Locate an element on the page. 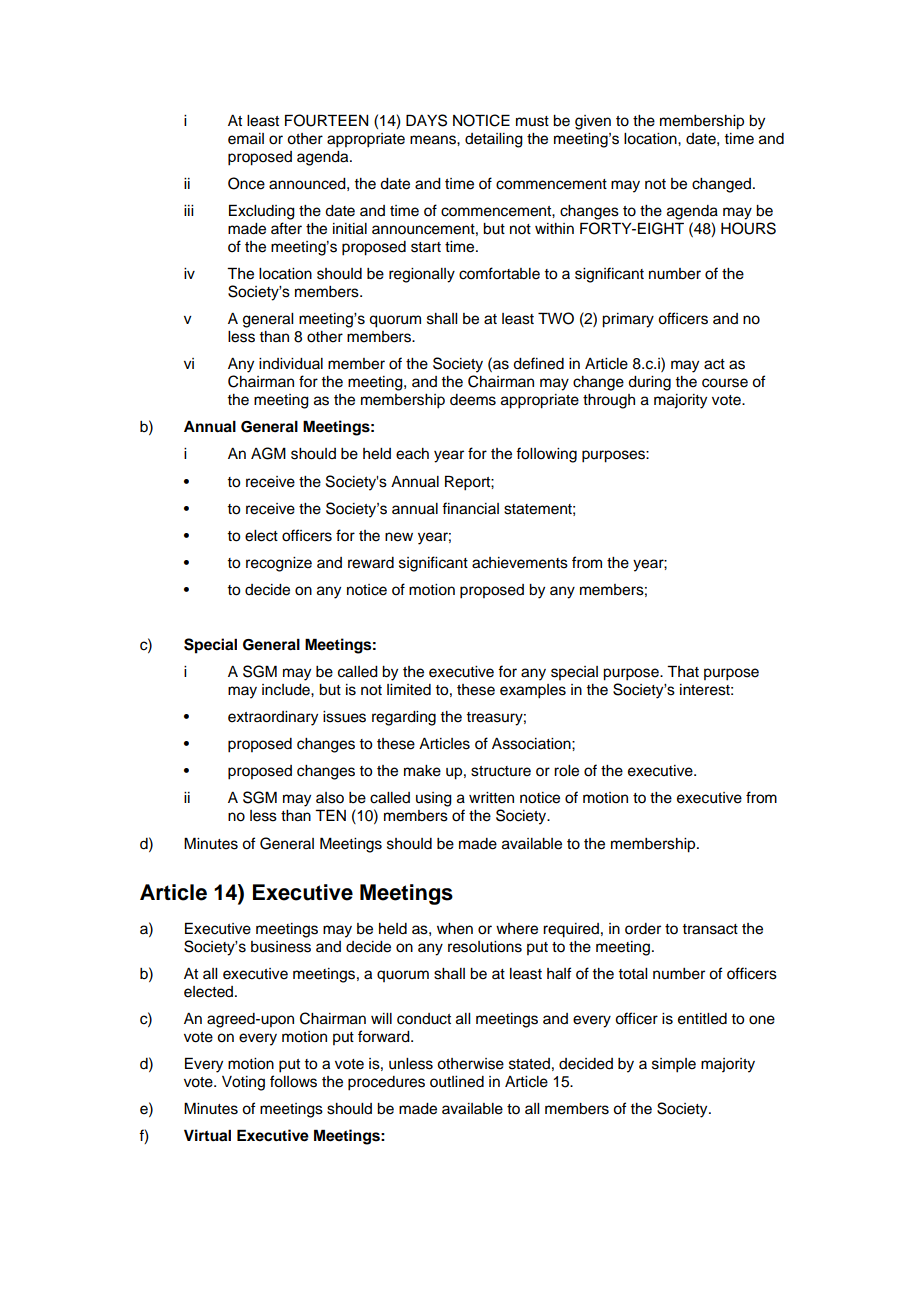  business is located at coordinates (281, 947).
